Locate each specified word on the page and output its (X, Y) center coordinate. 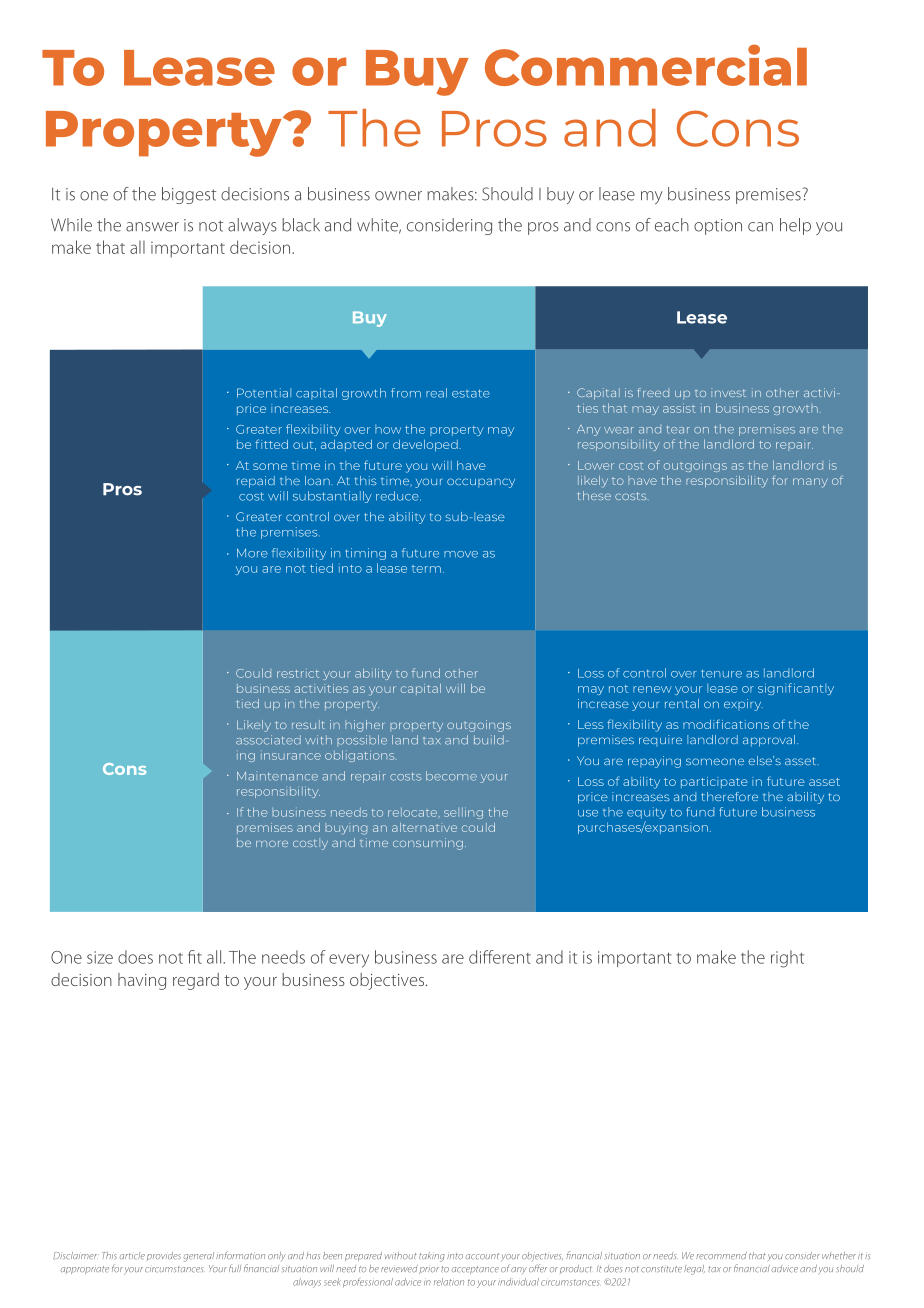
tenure (721, 673)
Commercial (646, 65)
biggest (189, 195)
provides (164, 1256)
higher (364, 726)
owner (398, 196)
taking (432, 1257)
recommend (721, 1256)
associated (268, 740)
